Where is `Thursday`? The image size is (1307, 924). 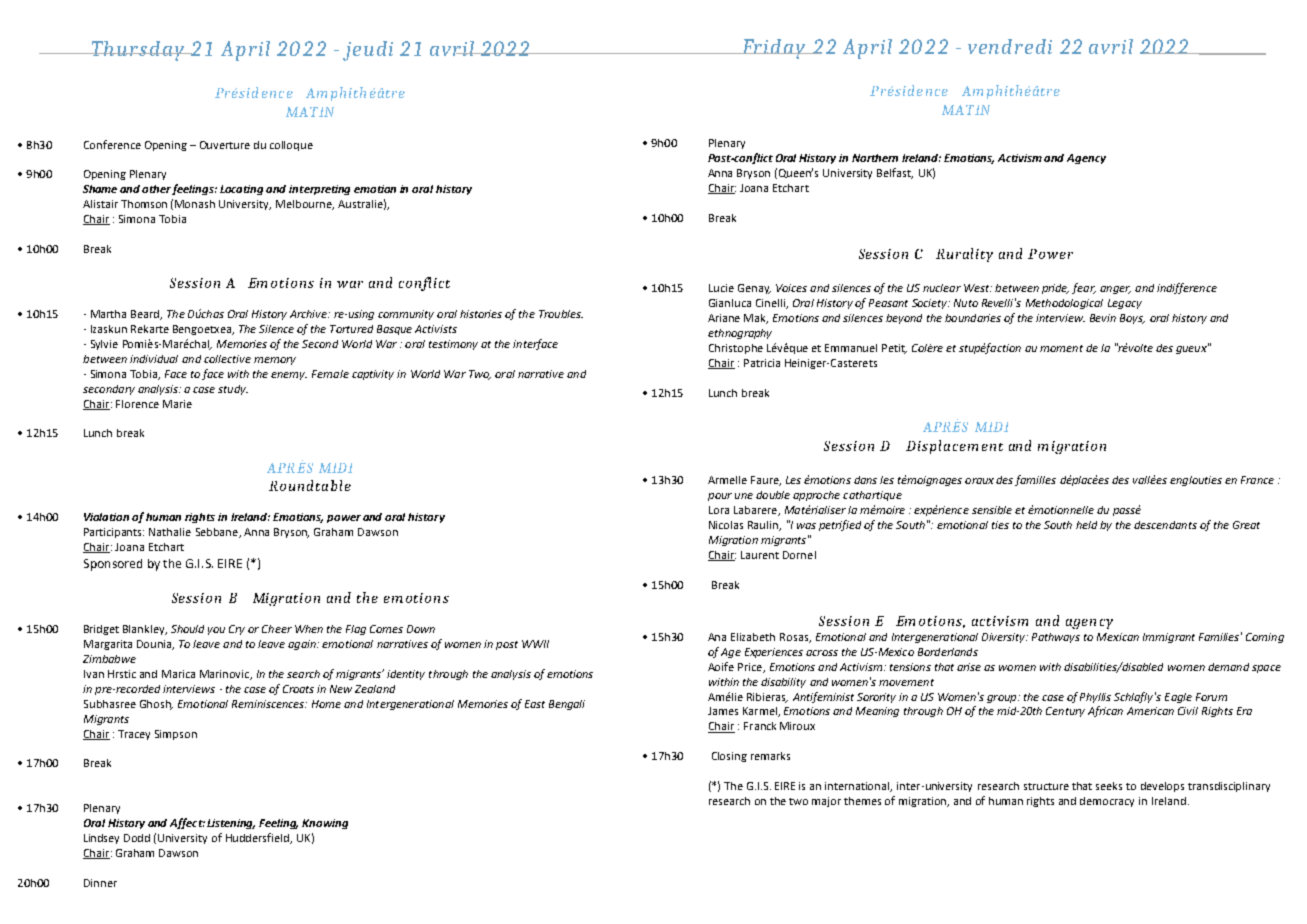
Thursday is located at coordinates (138, 51).
